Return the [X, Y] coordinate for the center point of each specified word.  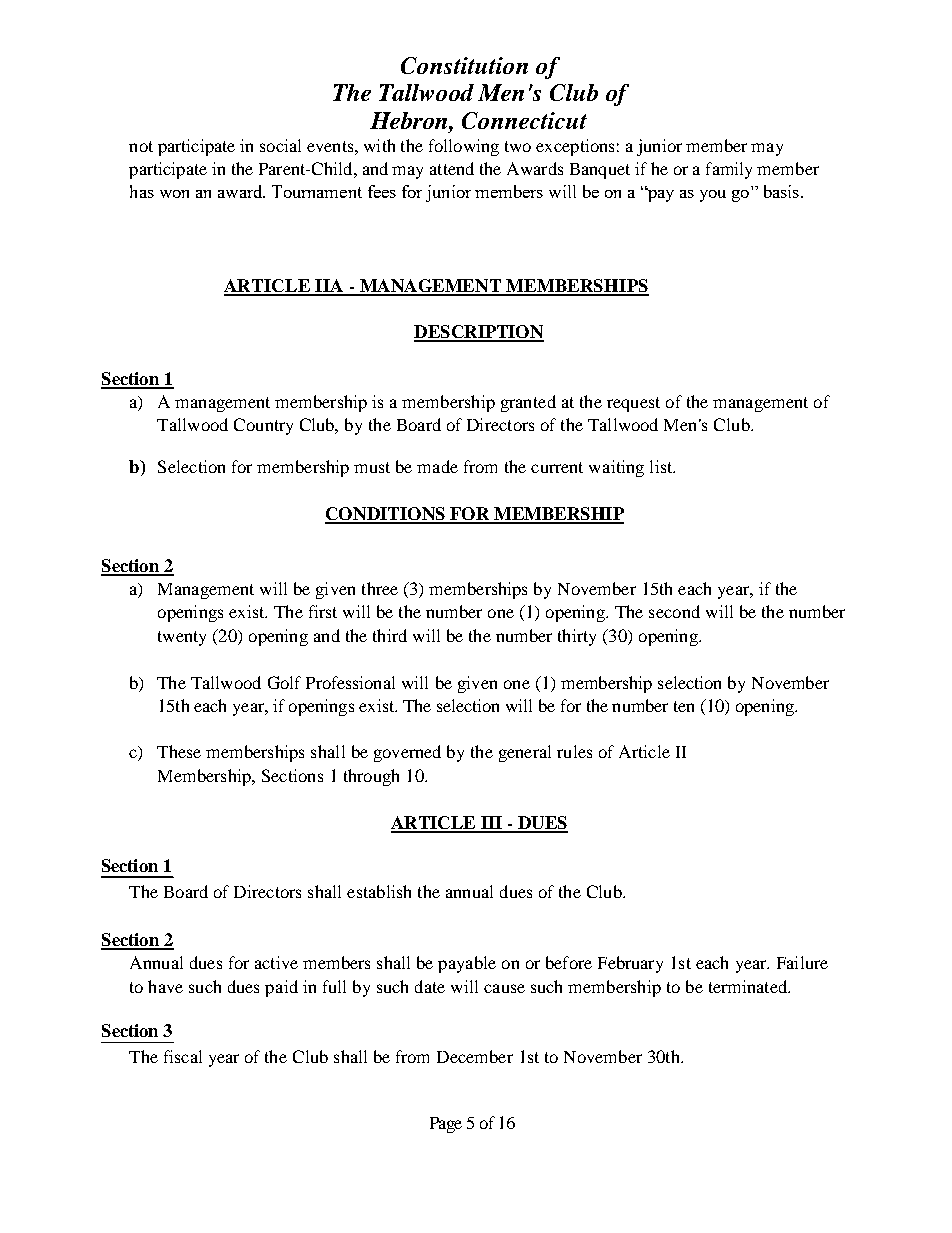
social [280, 145]
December [475, 1056]
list [662, 466]
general [525, 753]
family [729, 170]
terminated [749, 986]
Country [263, 426]
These [179, 751]
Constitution [464, 65]
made [437, 466]
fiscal [183, 1056]
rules [574, 751]
